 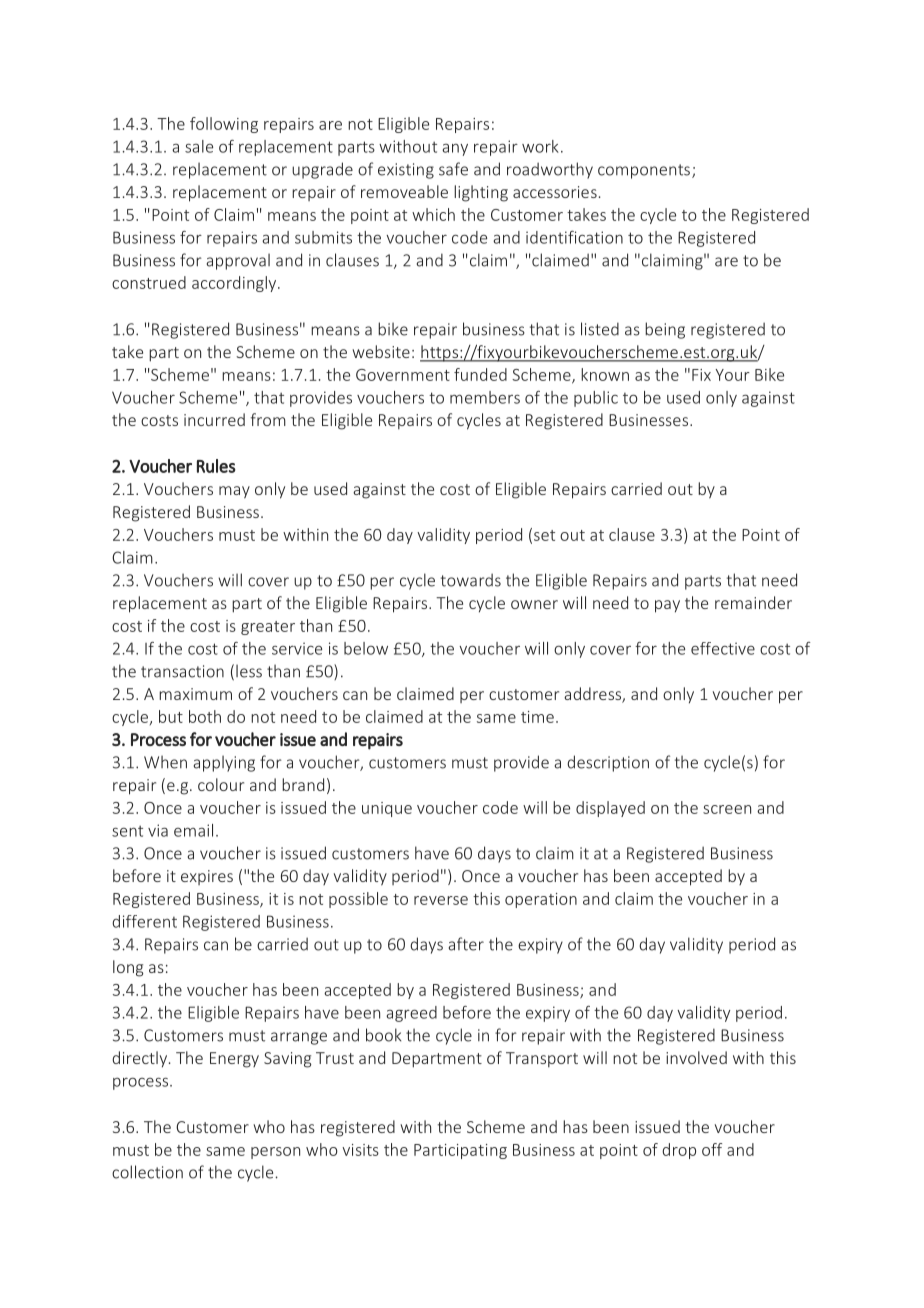 What do you see at coordinates (455, 150) in the screenshot?
I see `any` at bounding box center [455, 150].
